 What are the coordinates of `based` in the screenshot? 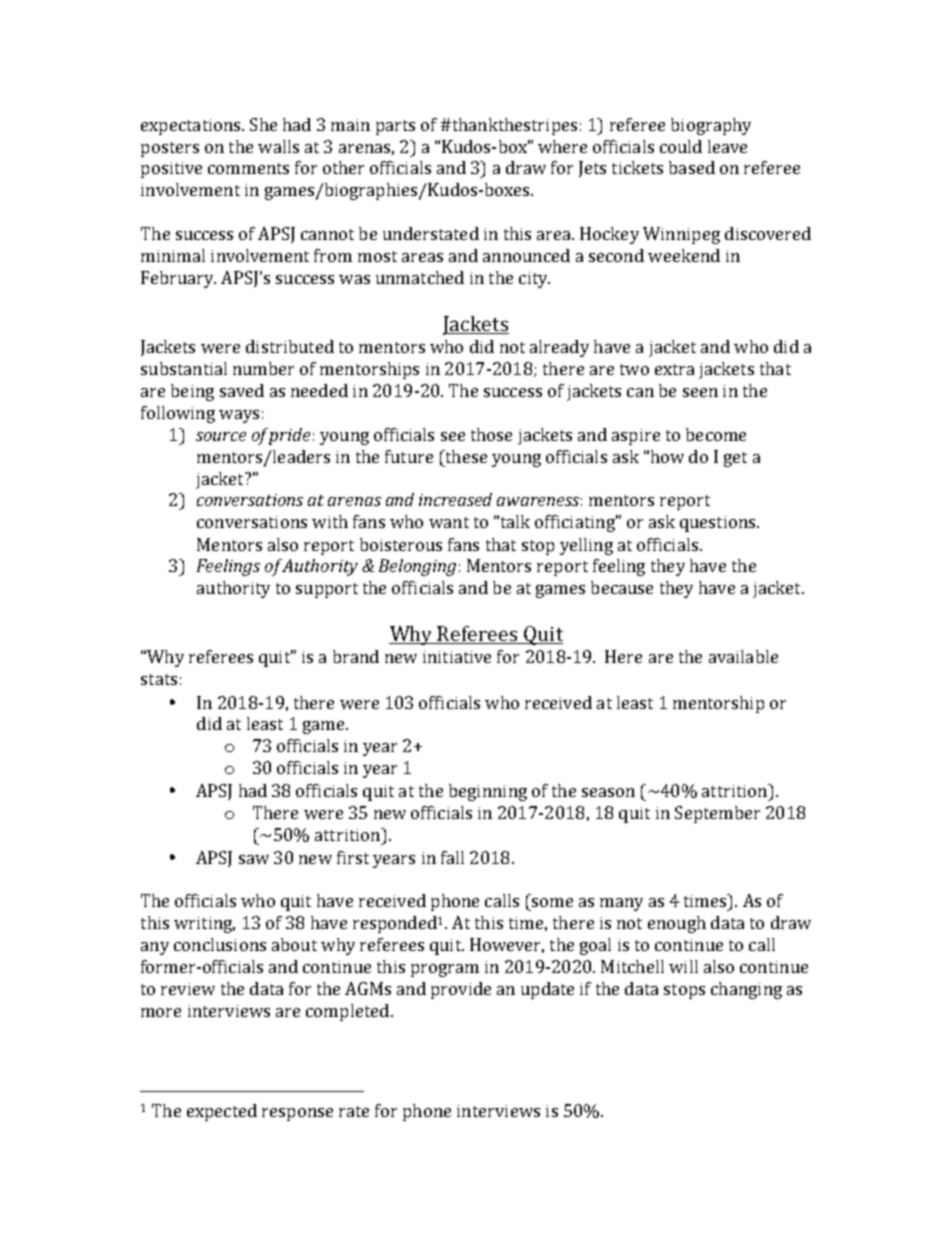 It's located at (692, 167).
